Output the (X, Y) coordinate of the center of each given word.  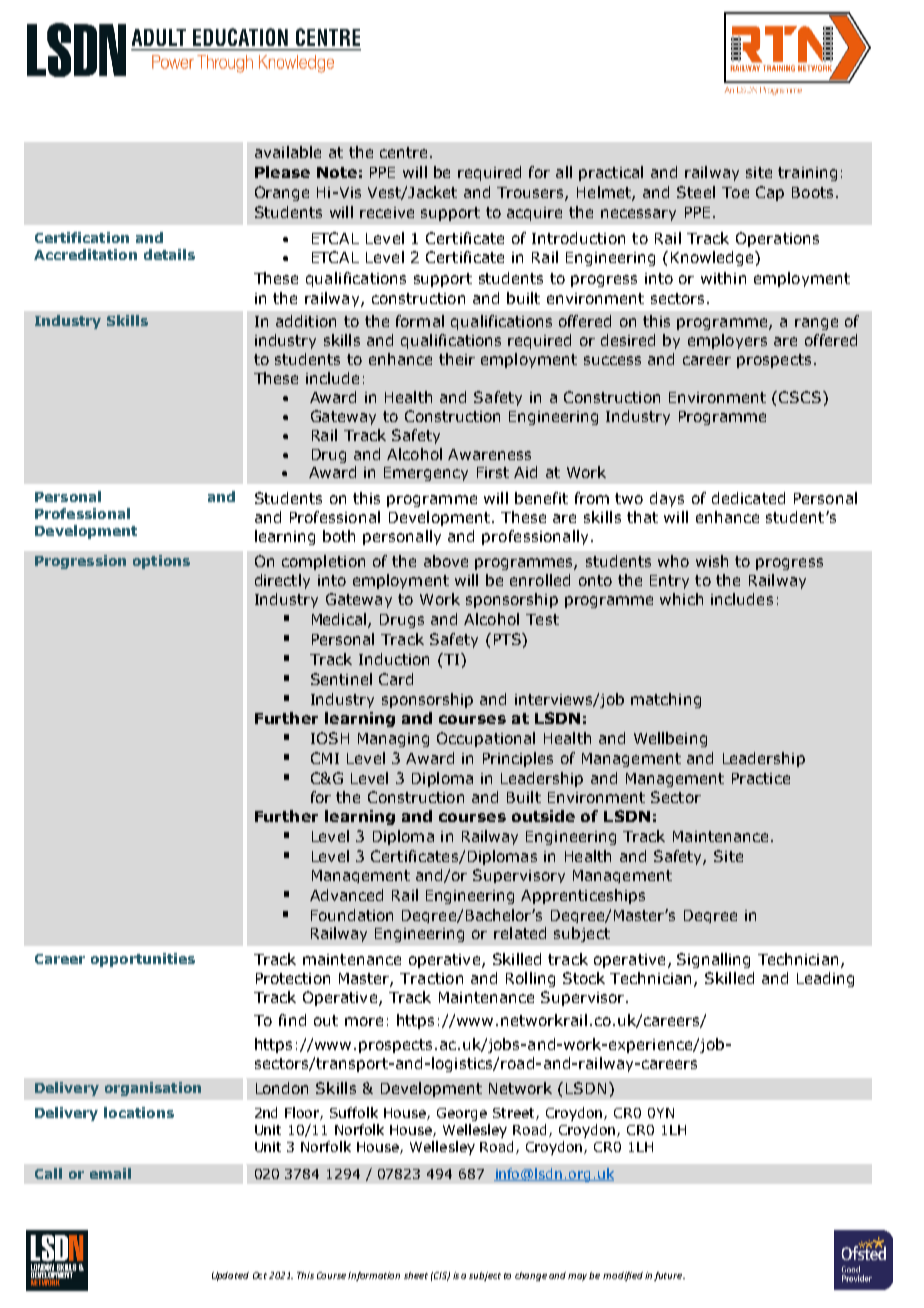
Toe (735, 192)
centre (403, 152)
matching (666, 700)
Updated (230, 1276)
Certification (82, 237)
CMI (325, 758)
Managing (393, 740)
